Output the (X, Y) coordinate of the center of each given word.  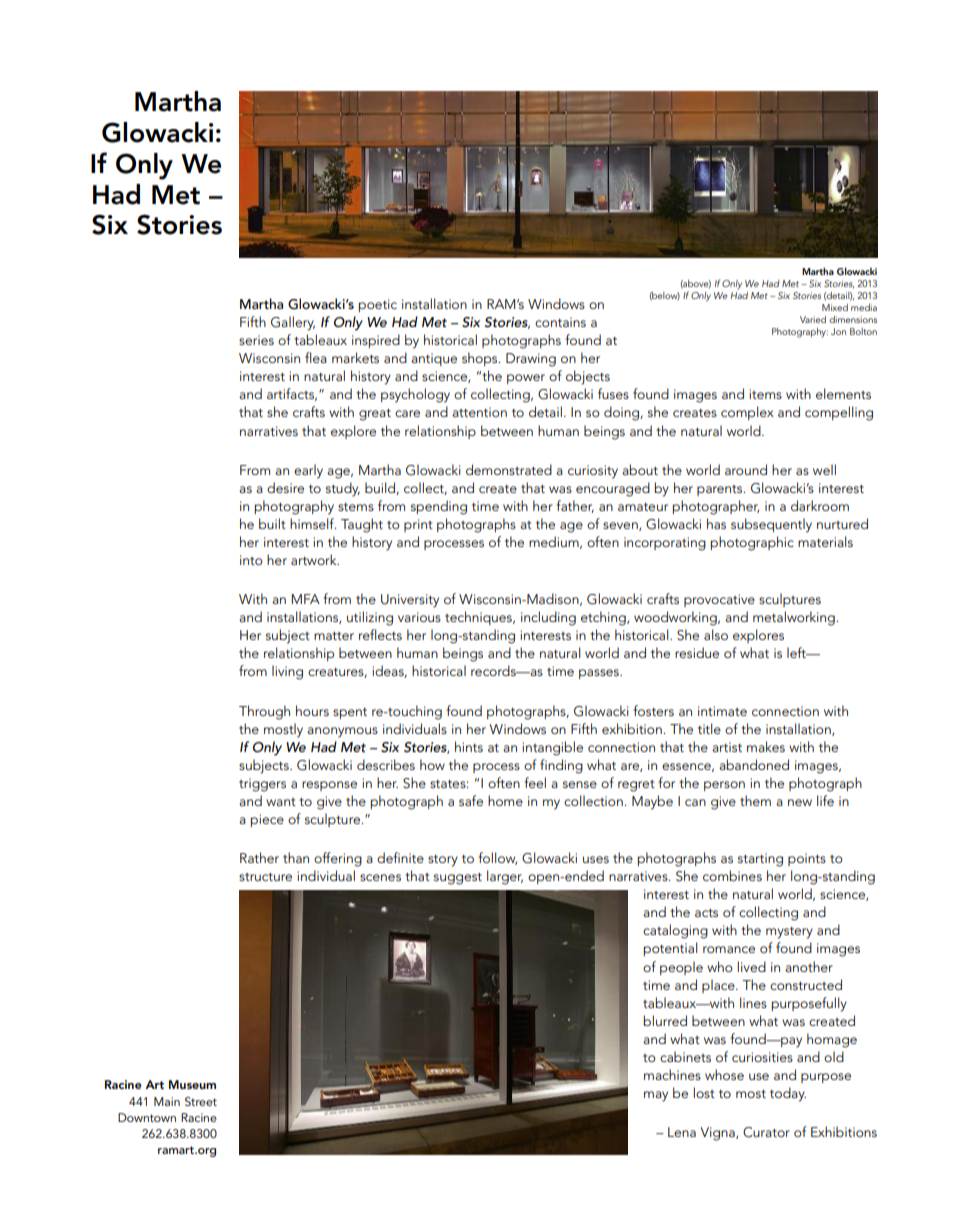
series (256, 340)
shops (481, 359)
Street (201, 1101)
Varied (813, 319)
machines (672, 1074)
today (788, 1094)
